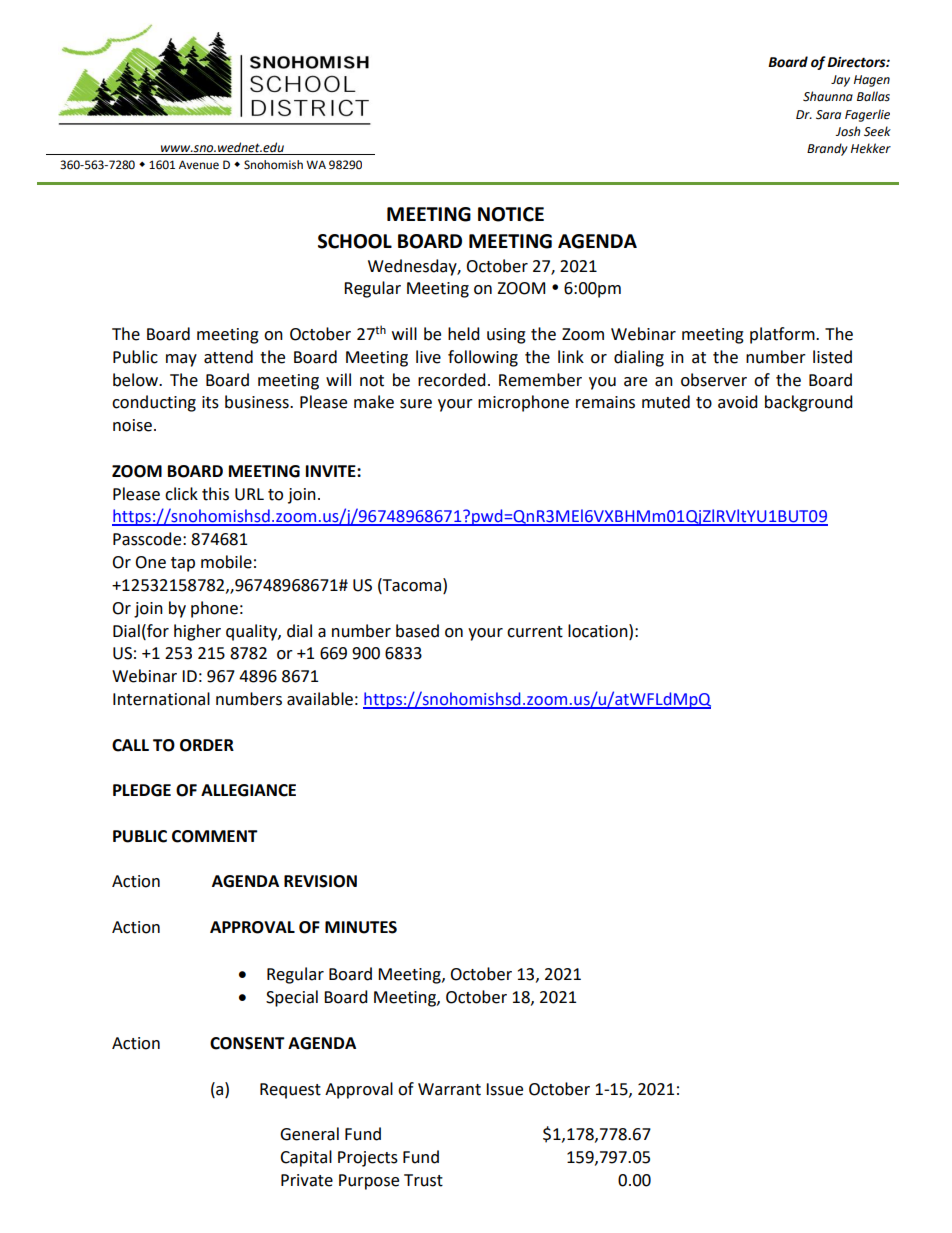 Image resolution: width=952 pixels, height=1233 pixels. I want to click on Warrant, so click(449, 1089).
